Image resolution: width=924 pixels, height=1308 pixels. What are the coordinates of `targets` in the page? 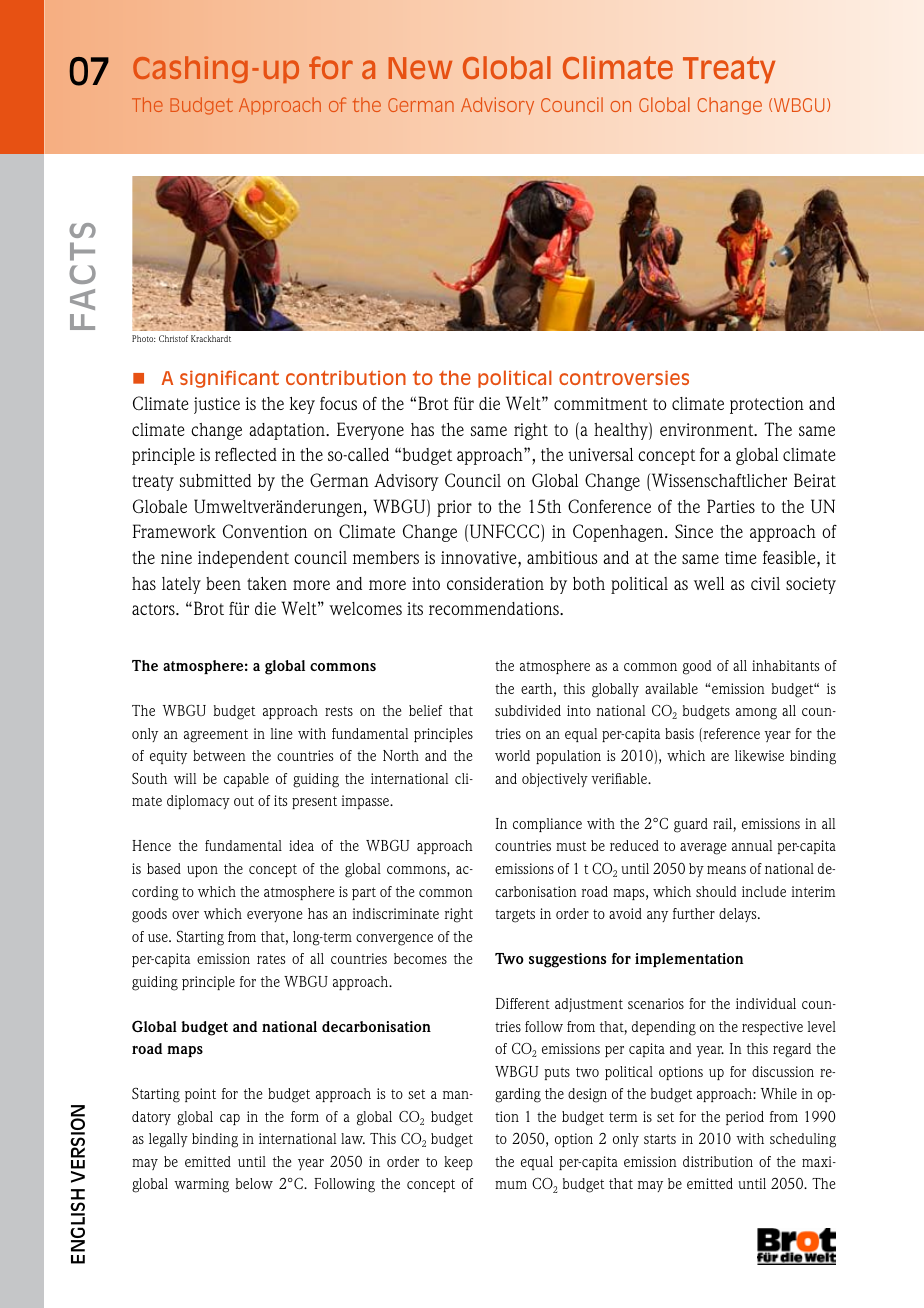 It's located at (515, 916).
